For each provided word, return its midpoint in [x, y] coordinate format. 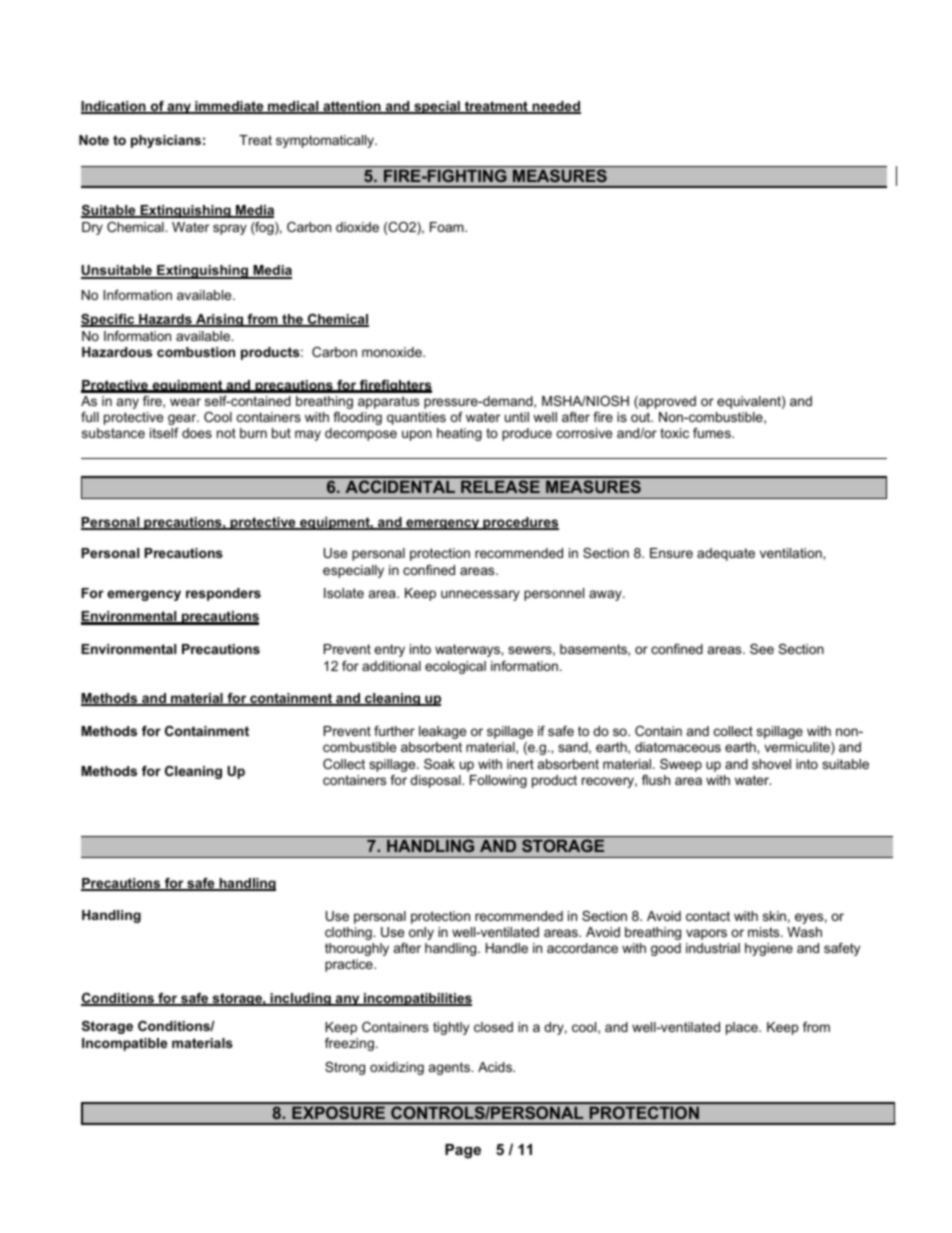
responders [223, 594]
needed [555, 107]
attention [352, 107]
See [762, 649]
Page [463, 1151]
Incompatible [124, 1044]
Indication [114, 107]
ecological [455, 667]
